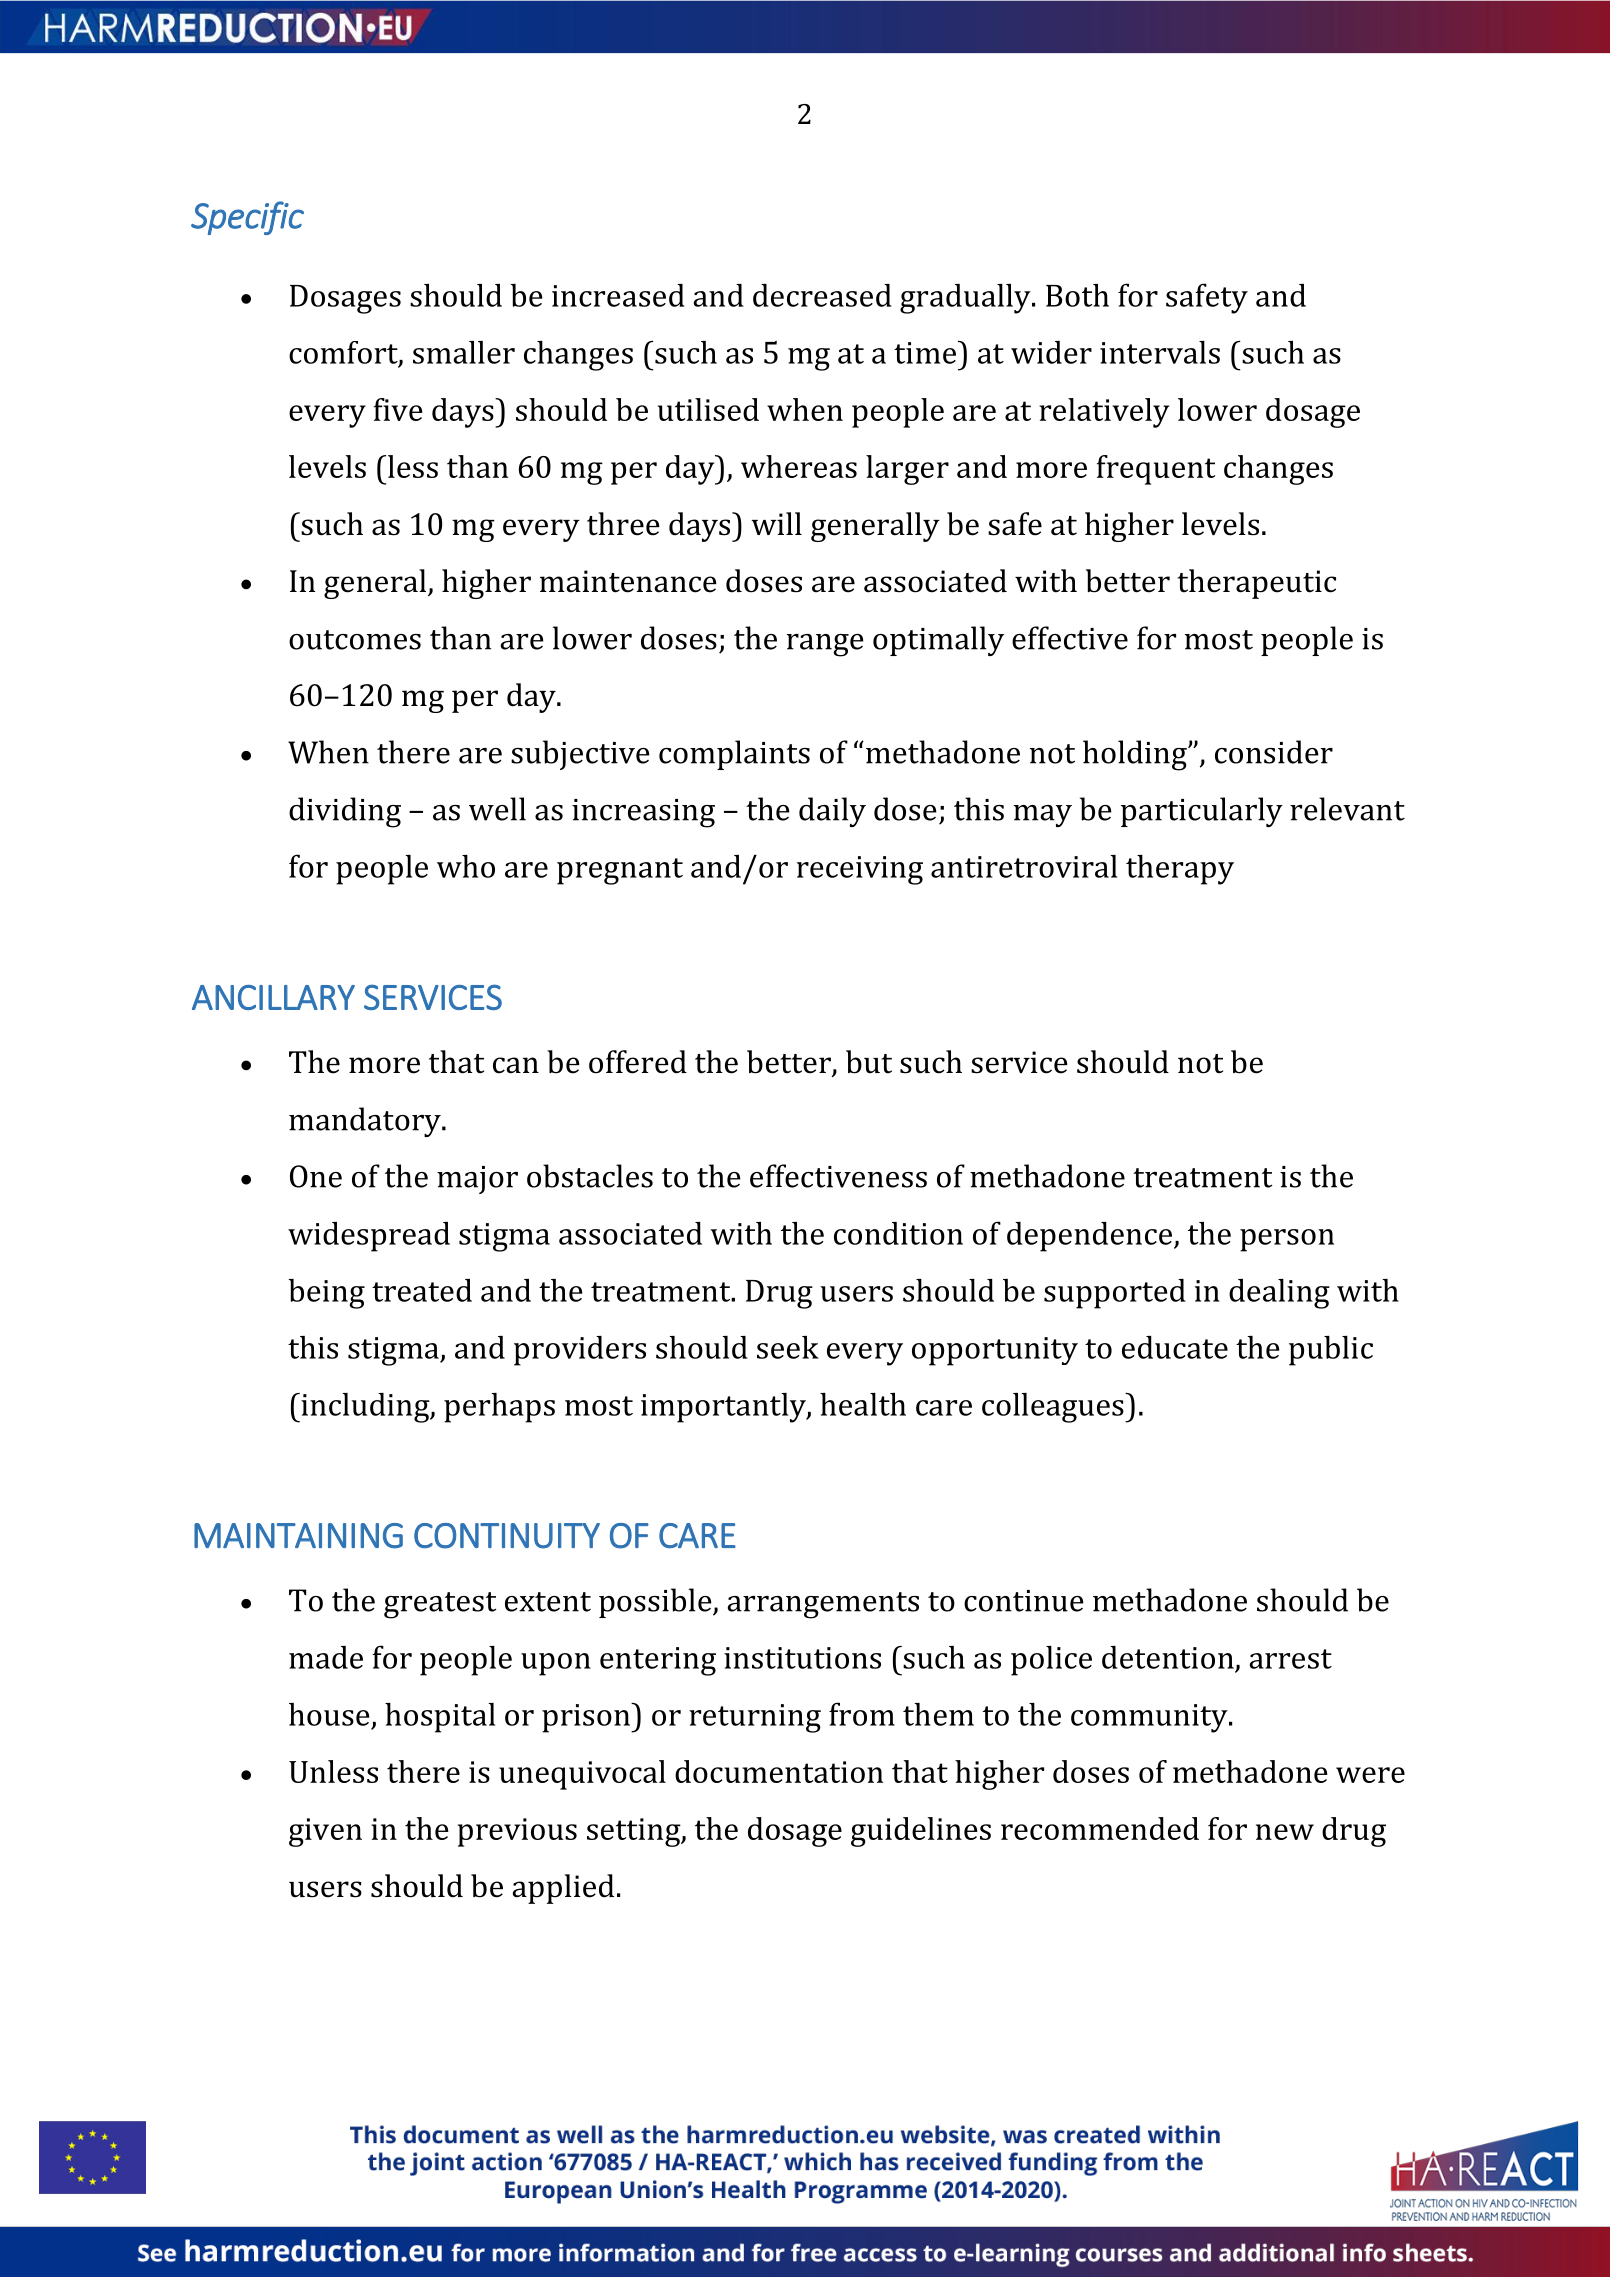 The width and height of the document is (1610, 2277). Describe the element at coordinates (1180, 870) in the document. I see `therapy` at that location.
